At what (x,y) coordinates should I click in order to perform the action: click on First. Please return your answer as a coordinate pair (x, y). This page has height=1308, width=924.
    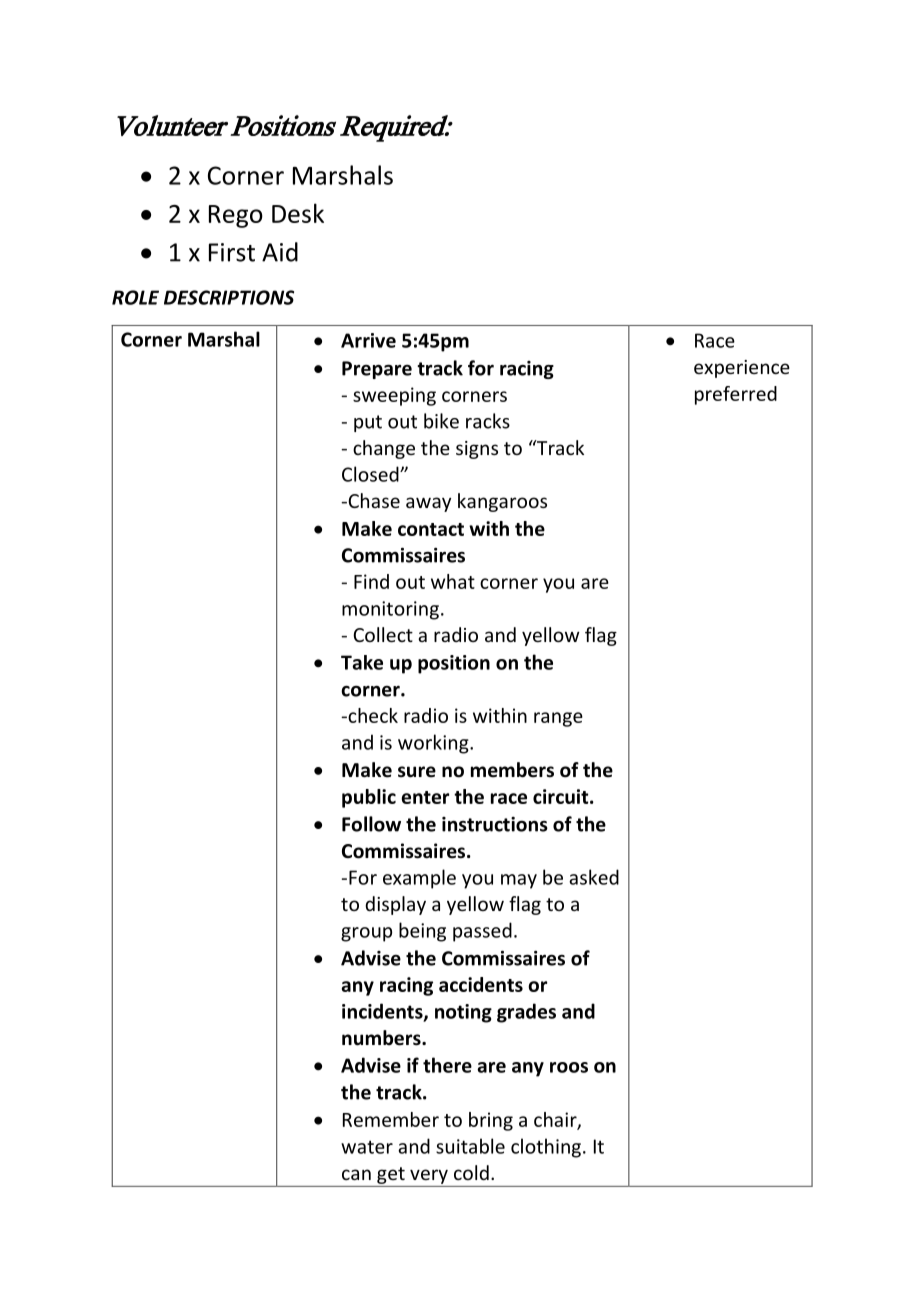
    Looking at the image, I should click on (232, 252).
